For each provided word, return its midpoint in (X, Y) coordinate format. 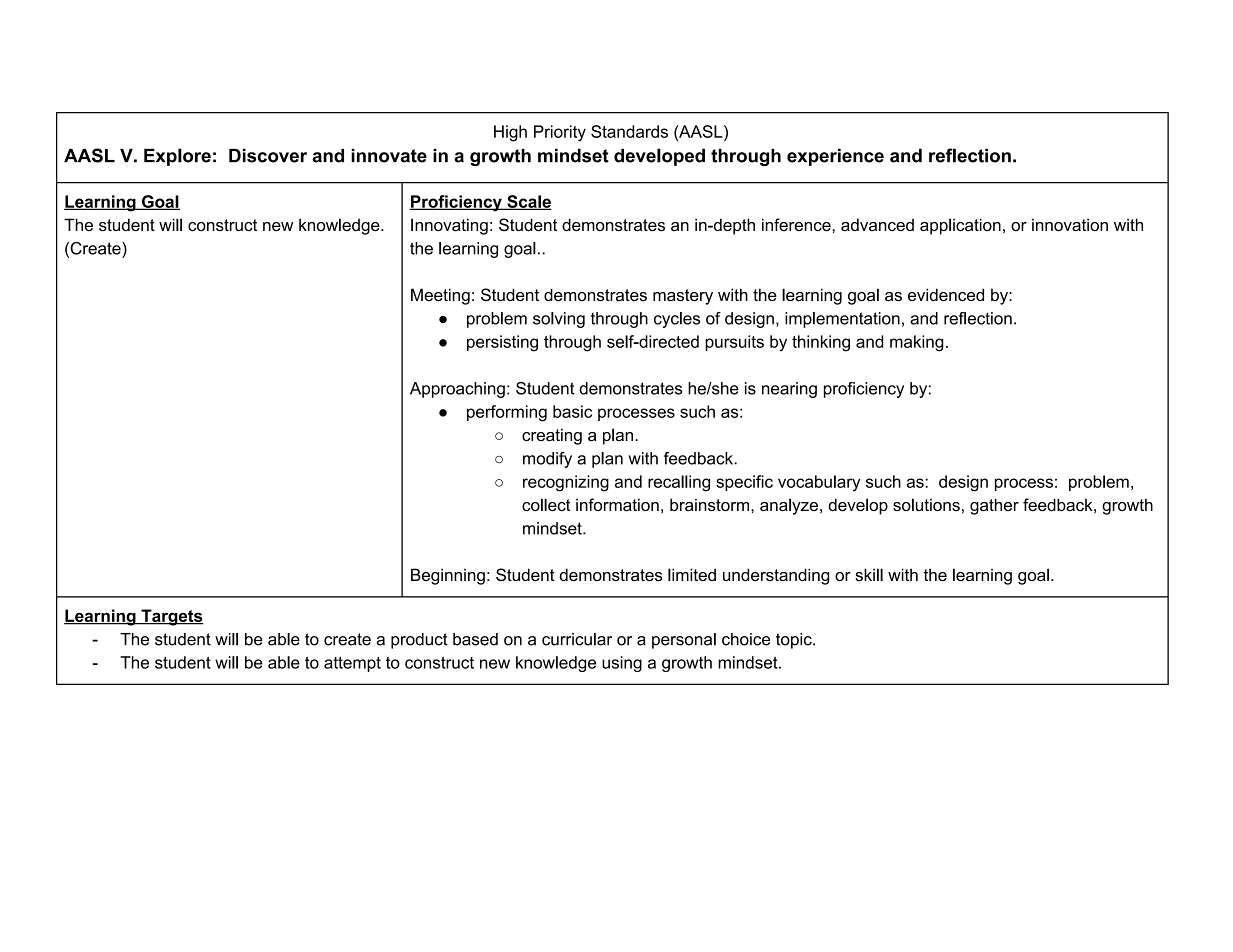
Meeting (440, 296)
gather (994, 506)
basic (572, 411)
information (617, 505)
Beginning (448, 576)
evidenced (946, 295)
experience (835, 157)
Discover (268, 155)
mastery (683, 297)
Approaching (457, 390)
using (622, 664)
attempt (352, 664)
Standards (629, 131)
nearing (789, 390)
